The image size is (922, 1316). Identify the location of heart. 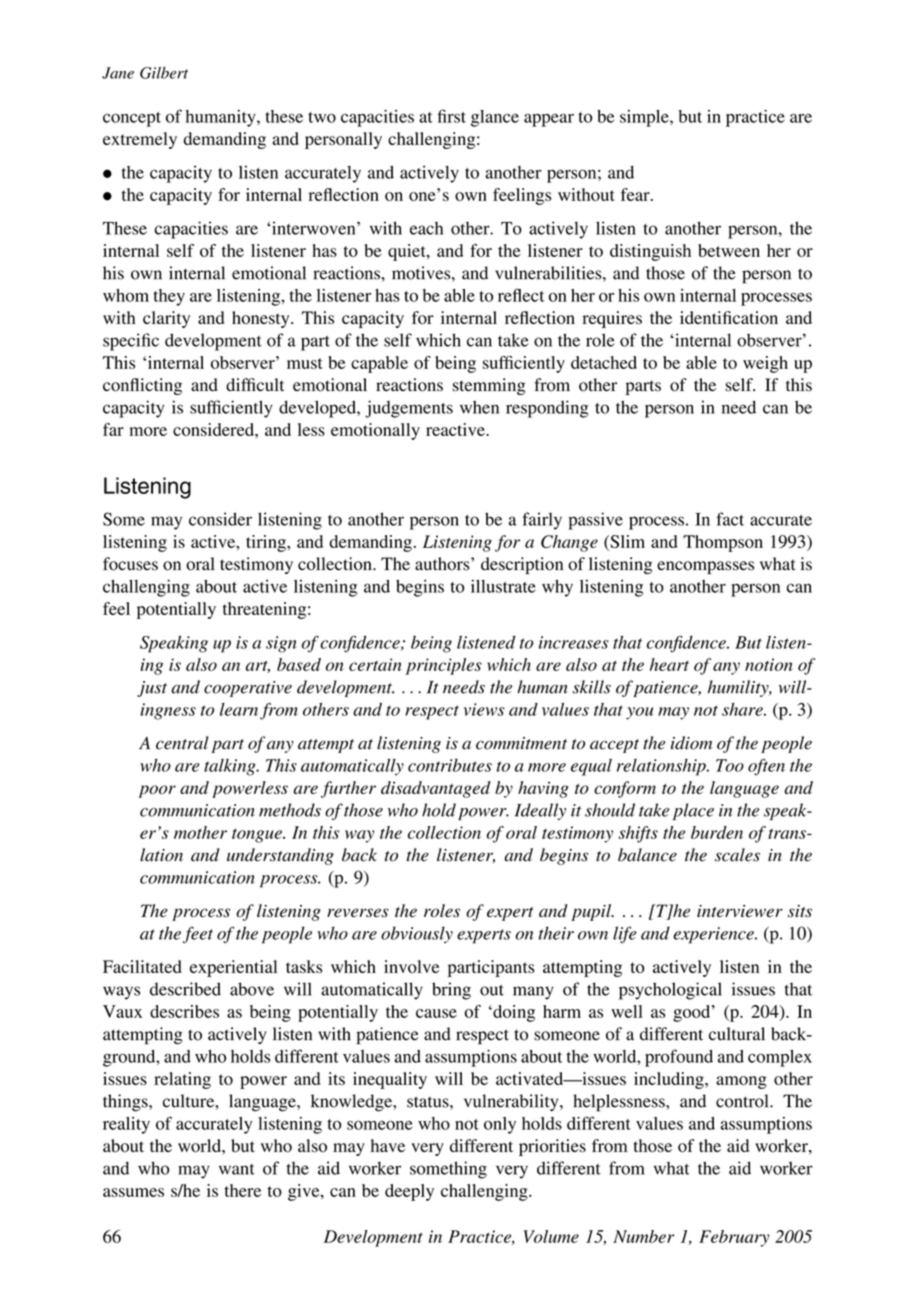
(669, 664).
